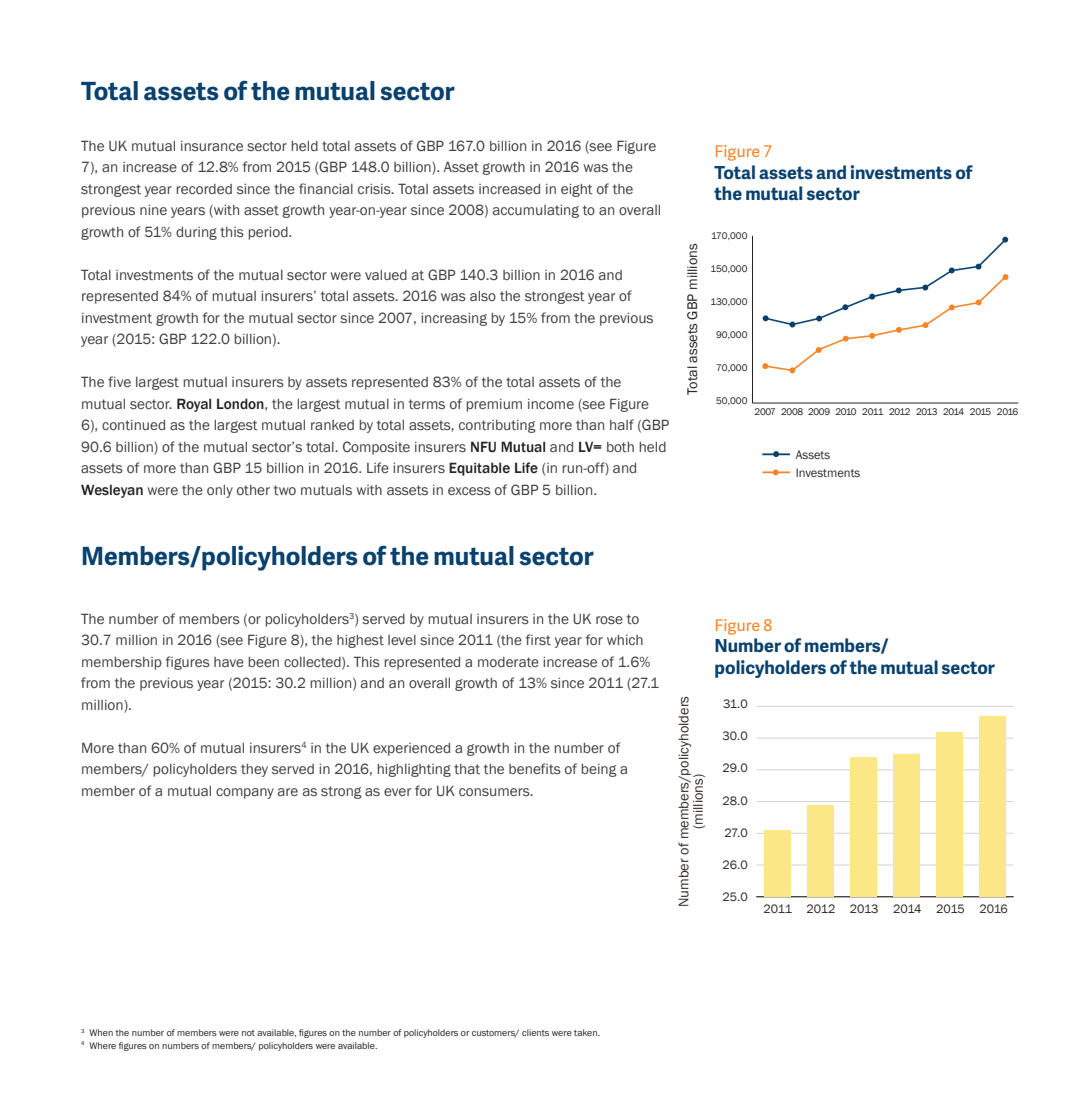 Image resolution: width=1092 pixels, height=1118 pixels. Describe the element at coordinates (133, 425) in the screenshot. I see `continued` at that location.
